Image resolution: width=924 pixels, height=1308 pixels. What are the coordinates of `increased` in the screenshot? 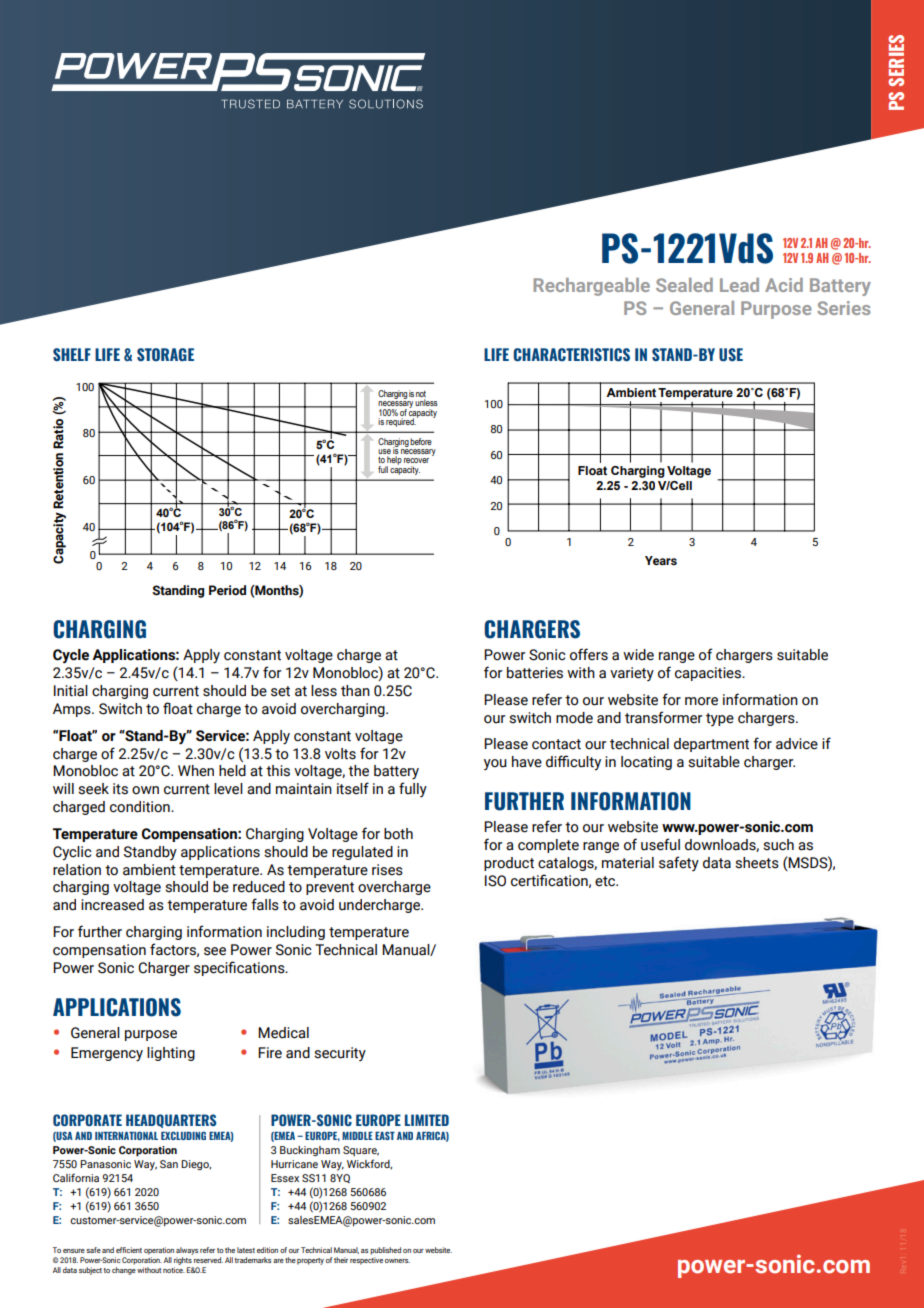 It's located at (112, 905).
